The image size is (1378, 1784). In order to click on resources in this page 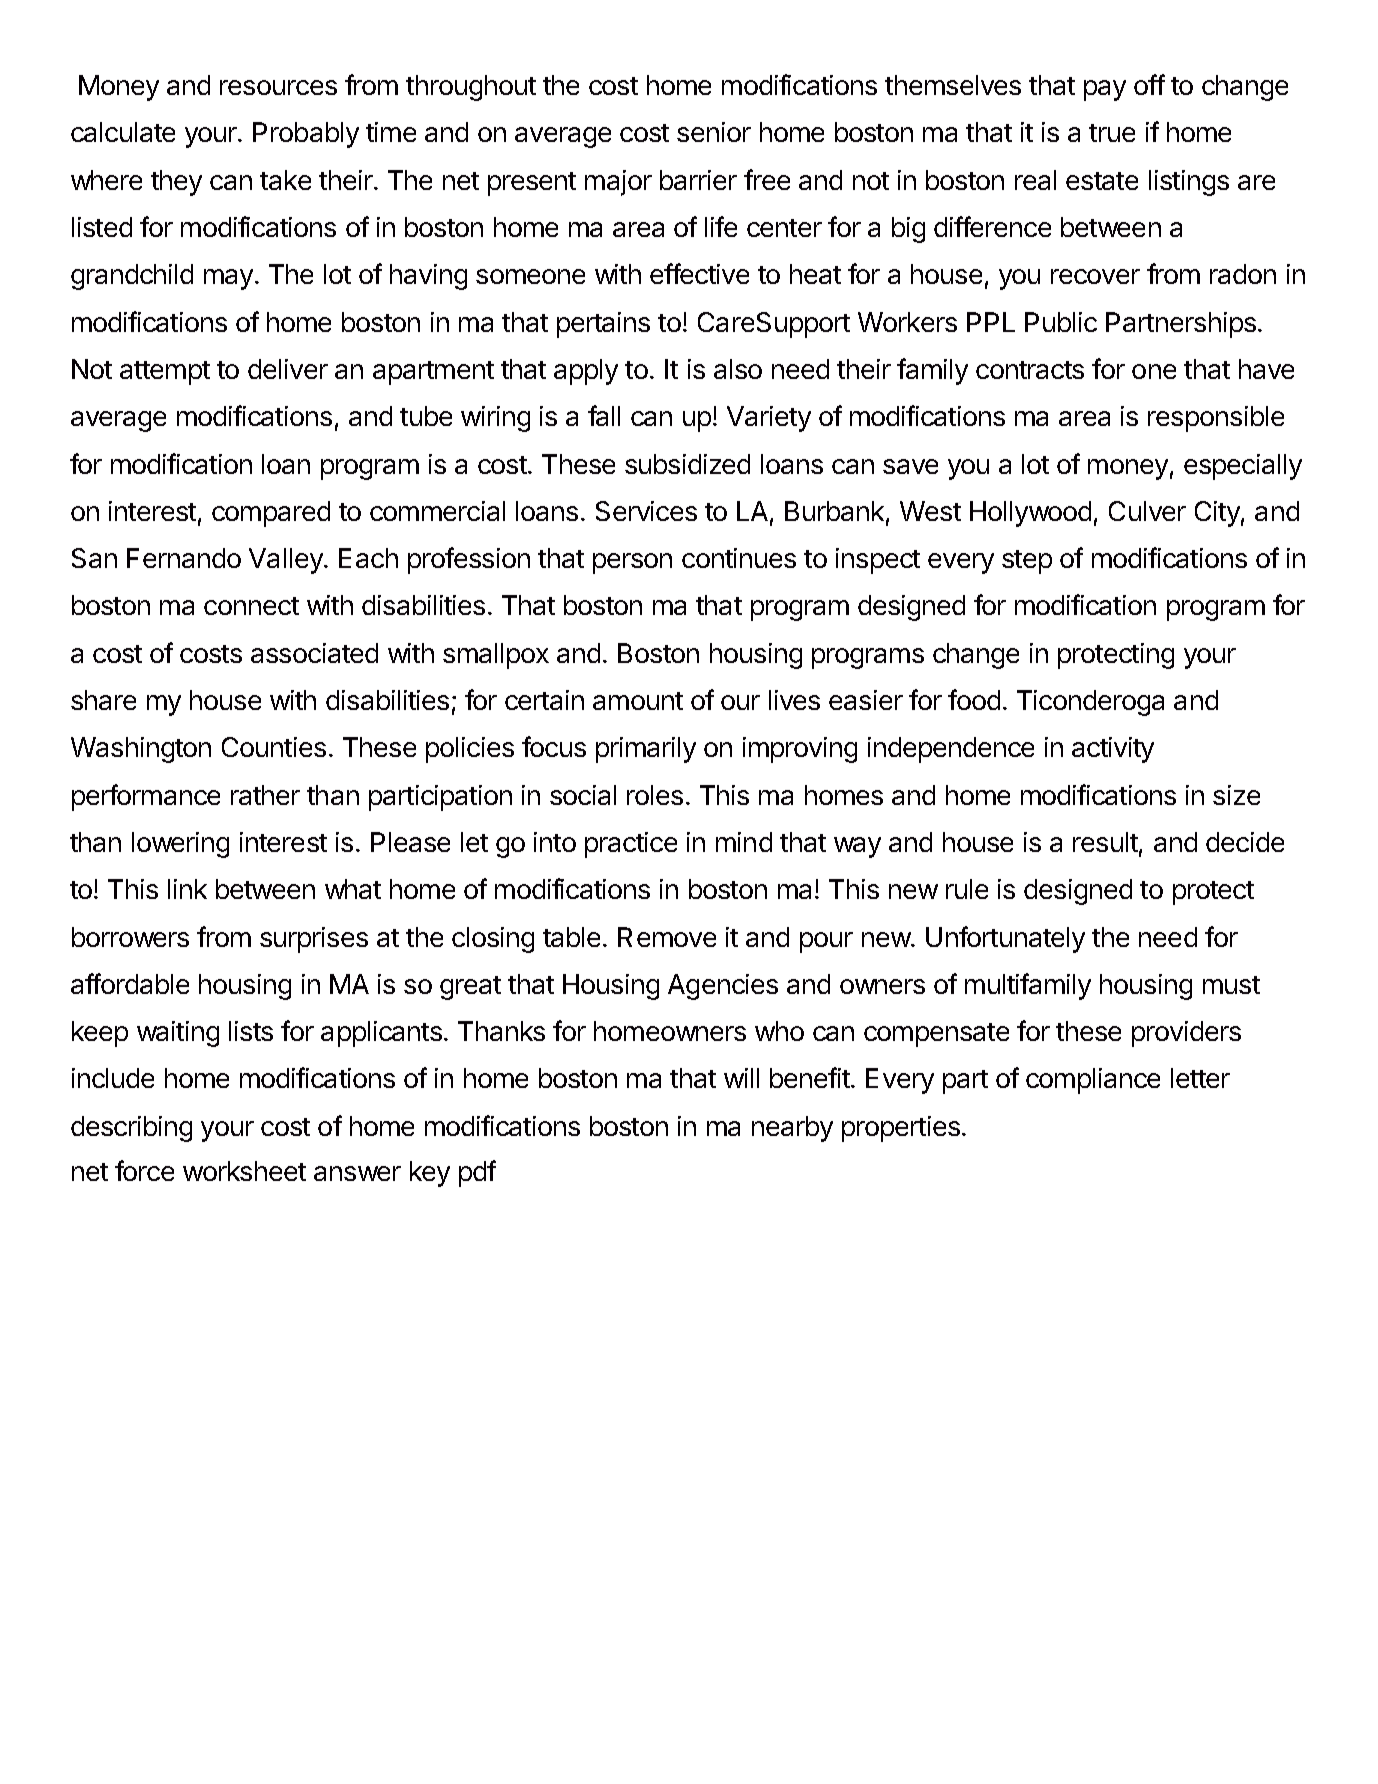, I will do `click(278, 87)`.
